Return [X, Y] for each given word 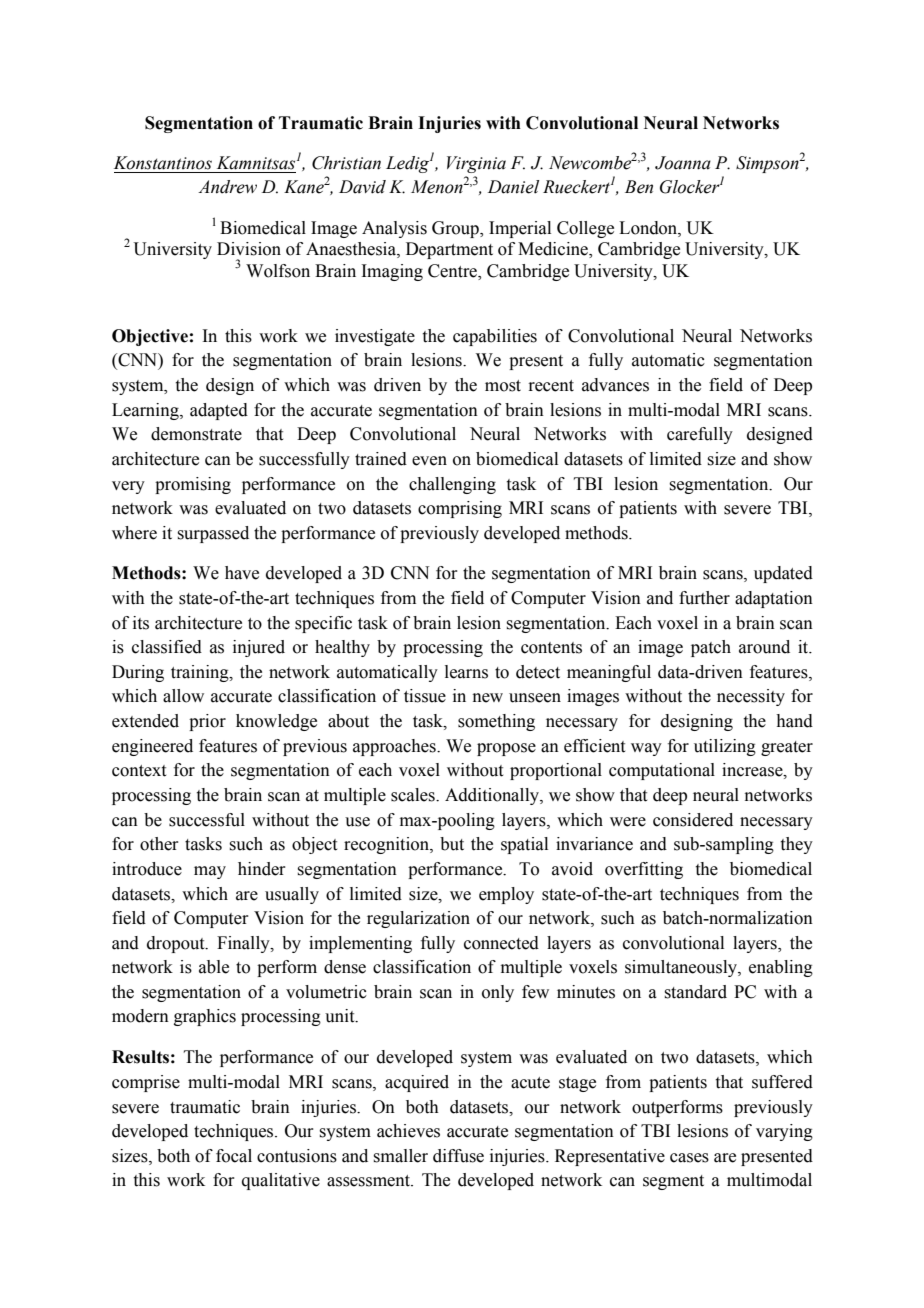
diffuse [458, 1156]
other [159, 844]
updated [783, 574]
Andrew [227, 187]
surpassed [213, 534]
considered [693, 820]
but [452, 844]
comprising [460, 509]
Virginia [476, 164]
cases [689, 1158]
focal [234, 1156]
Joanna [683, 163]
